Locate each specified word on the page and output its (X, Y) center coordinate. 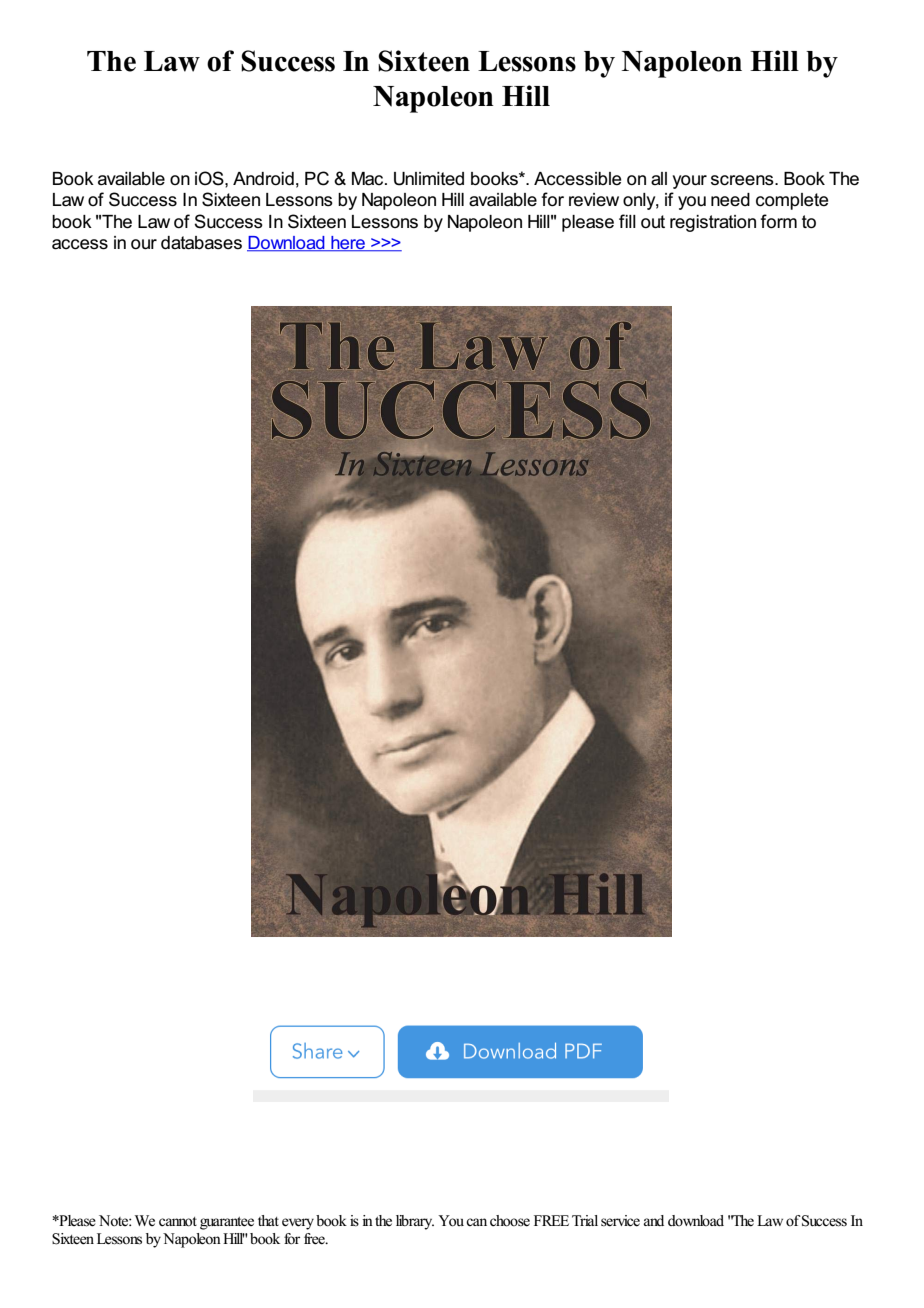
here (348, 244)
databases (201, 243)
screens (743, 180)
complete (792, 201)
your (690, 182)
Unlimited (429, 179)
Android (263, 179)
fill (627, 221)
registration (713, 223)
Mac (369, 179)
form (778, 221)
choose (510, 1221)
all (659, 179)
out (653, 222)
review (594, 200)
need (730, 200)
